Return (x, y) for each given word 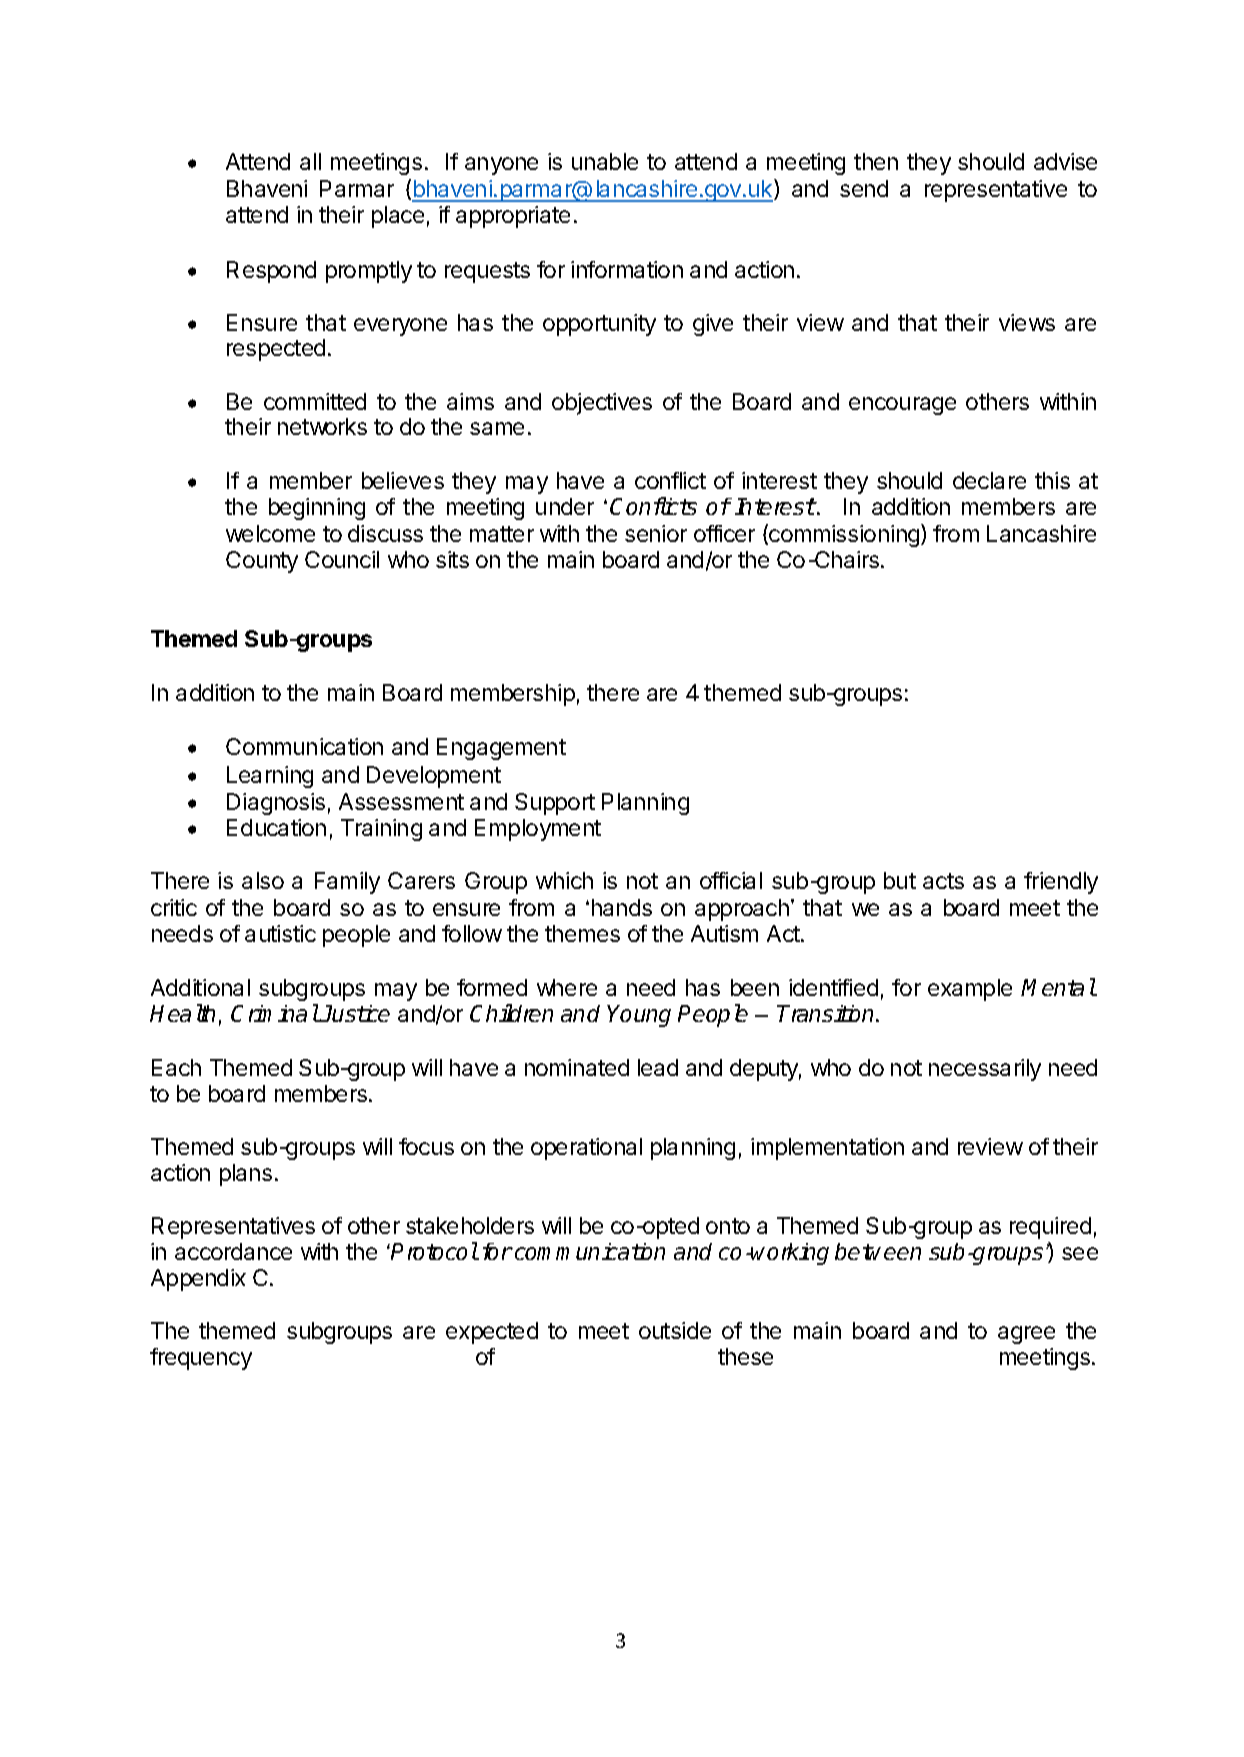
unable (605, 161)
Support (555, 804)
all (310, 161)
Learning (270, 777)
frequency (201, 1359)
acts (943, 881)
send (864, 188)
